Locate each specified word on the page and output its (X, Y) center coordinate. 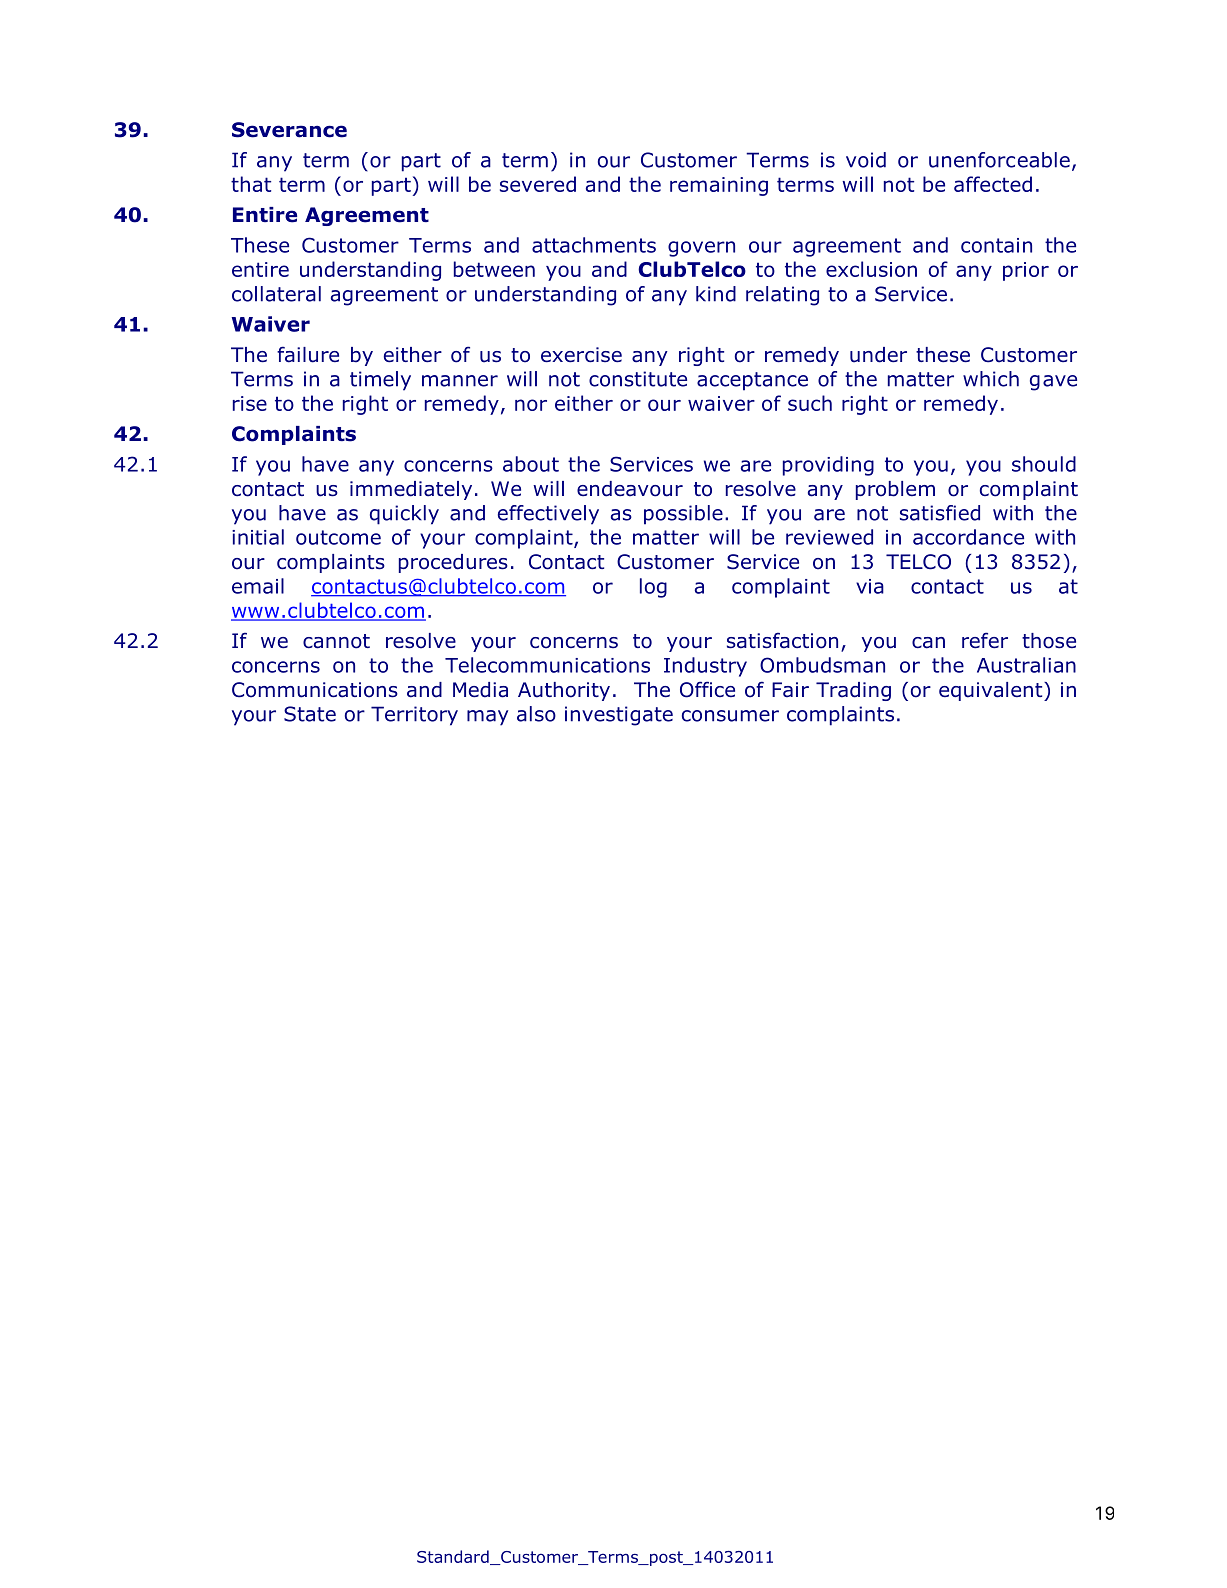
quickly (404, 515)
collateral (276, 294)
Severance (289, 130)
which (991, 379)
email (258, 586)
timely (380, 381)
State (310, 714)
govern (701, 249)
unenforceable (999, 160)
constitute (638, 379)
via (870, 586)
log (653, 588)
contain (996, 245)
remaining (719, 186)
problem (895, 490)
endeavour (630, 489)
